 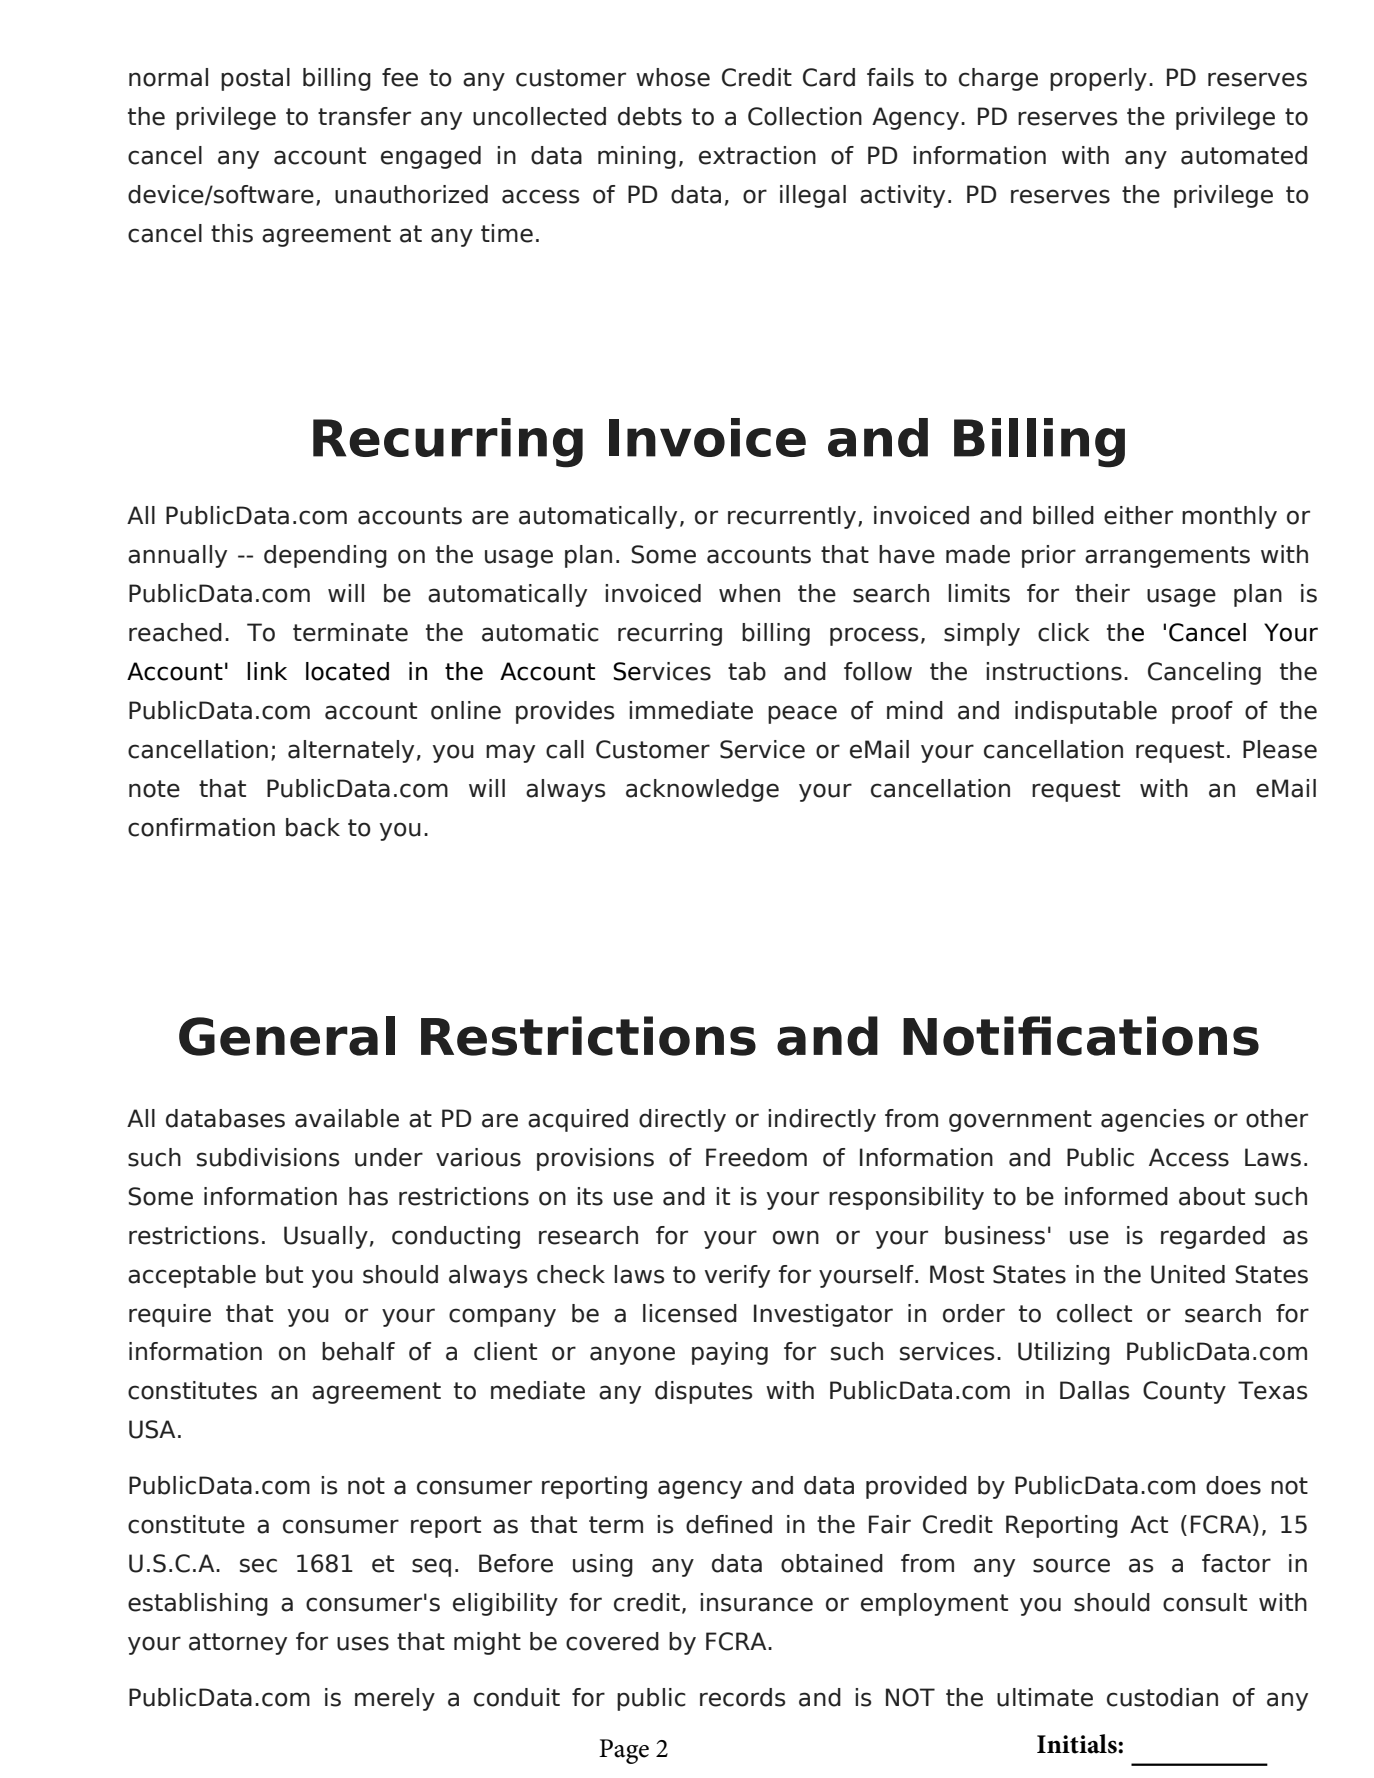 What do you see at coordinates (1098, 79) in the screenshot?
I see `properly` at bounding box center [1098, 79].
